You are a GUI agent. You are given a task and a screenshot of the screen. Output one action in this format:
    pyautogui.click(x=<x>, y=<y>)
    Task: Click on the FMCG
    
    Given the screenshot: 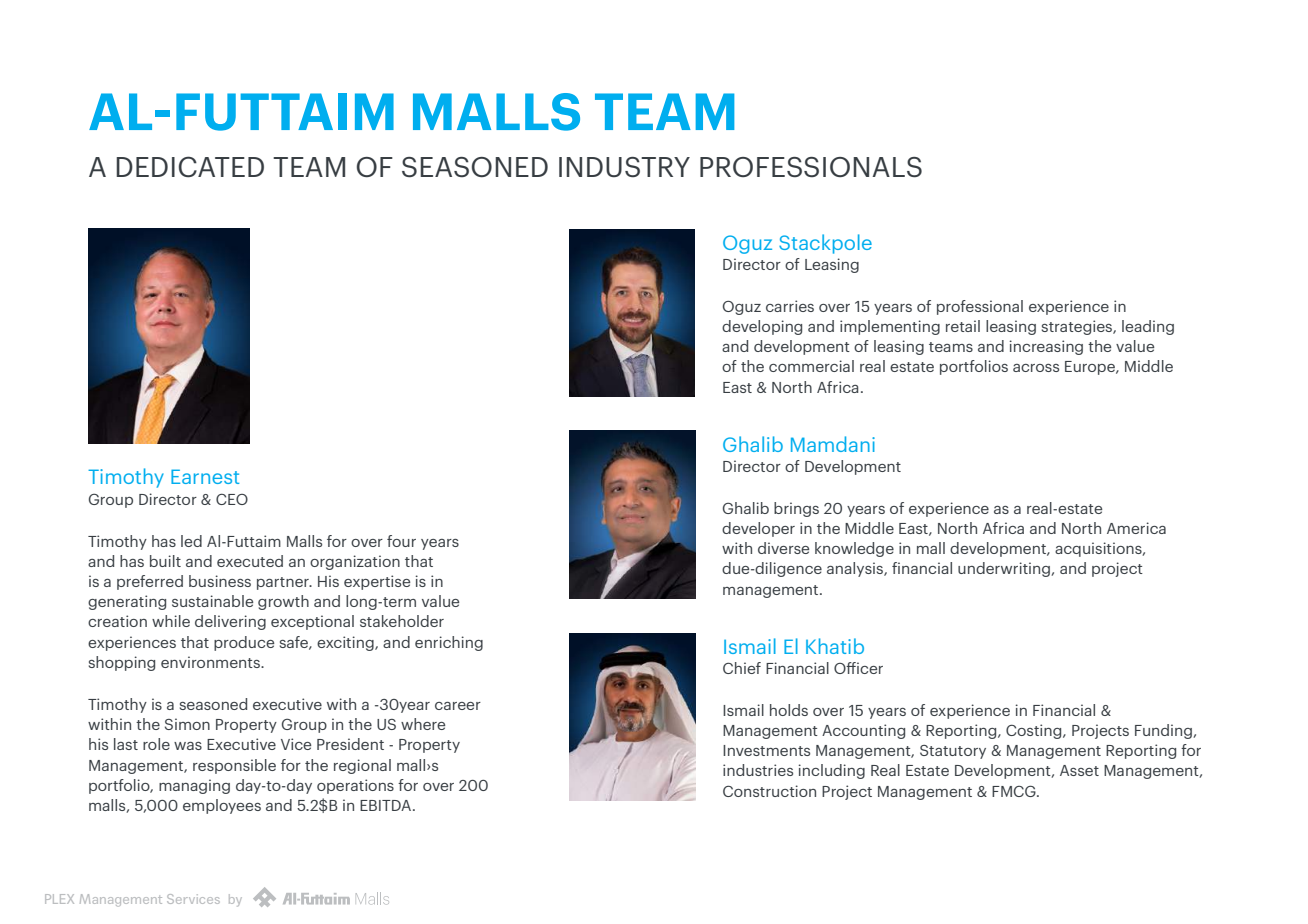 What is the action you would take?
    pyautogui.click(x=1015, y=791)
